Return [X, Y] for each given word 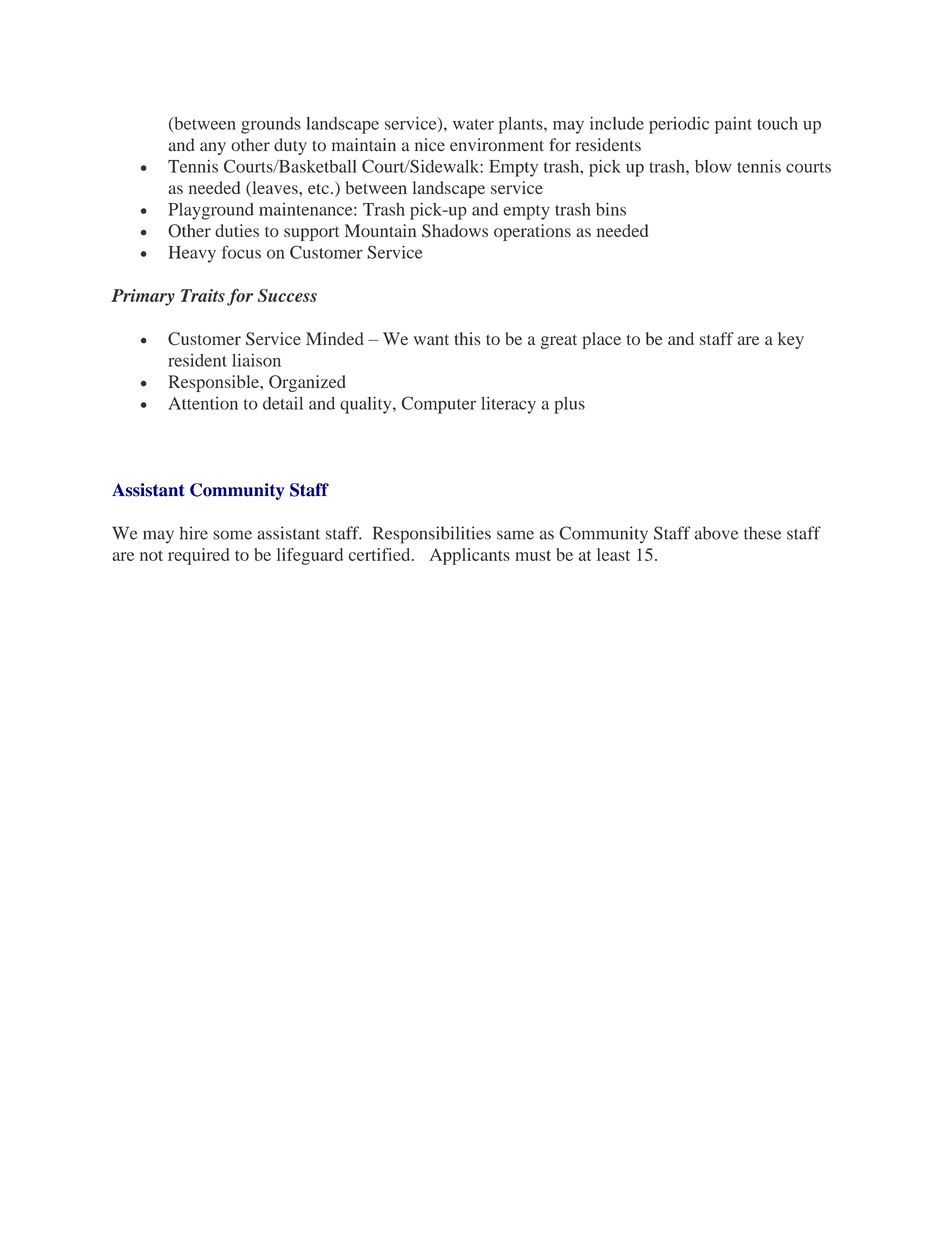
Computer [438, 405]
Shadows [455, 231]
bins [611, 209]
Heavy [192, 254]
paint [733, 125]
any [213, 148]
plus [569, 405]
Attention [203, 403]
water [473, 124]
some [232, 535]
